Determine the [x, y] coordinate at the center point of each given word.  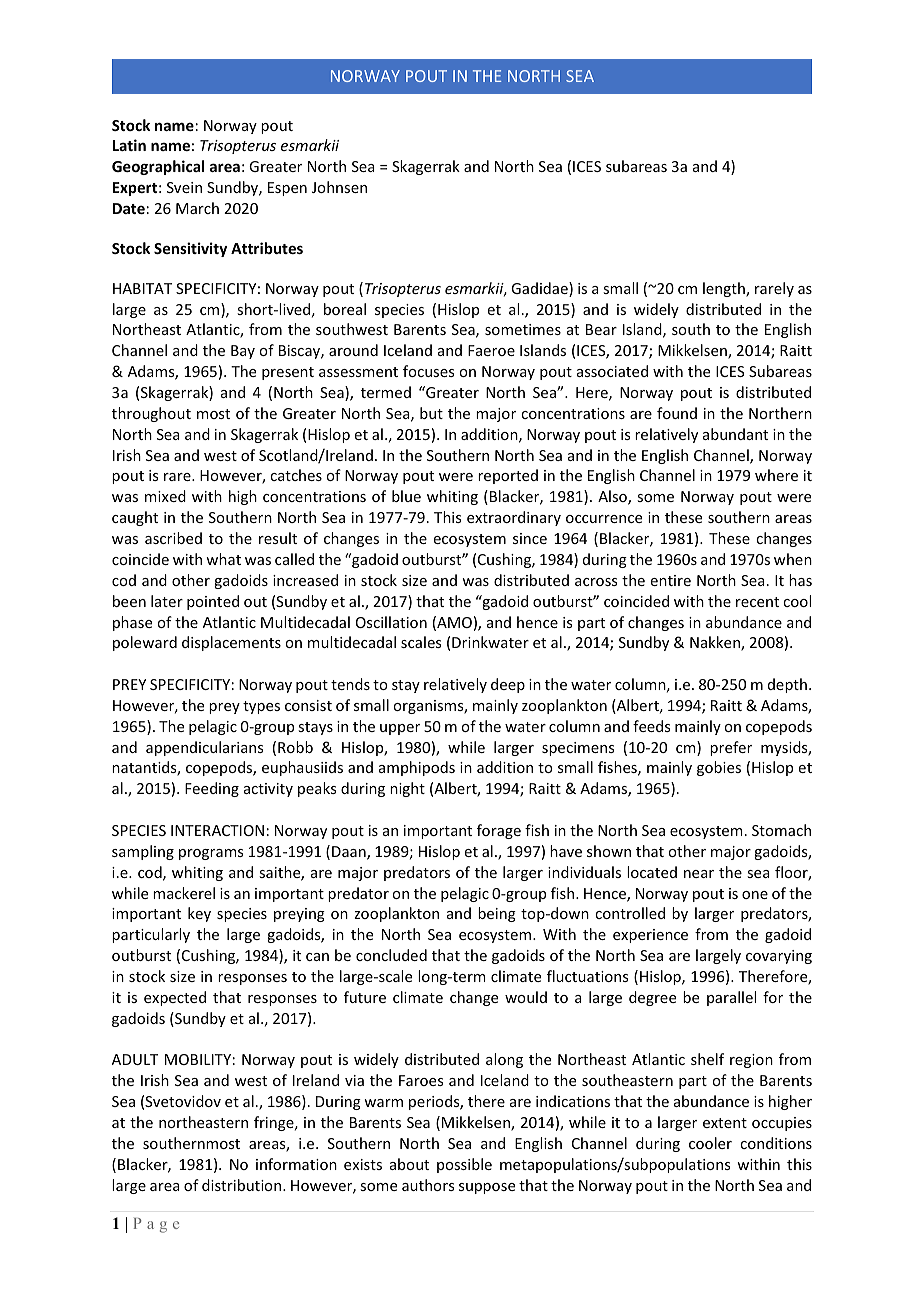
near [699, 874]
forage [499, 831]
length [725, 289]
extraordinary [514, 518]
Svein [184, 187]
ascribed [173, 538]
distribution [243, 1185]
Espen [287, 189]
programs [211, 854]
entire [671, 580]
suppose [487, 1188]
